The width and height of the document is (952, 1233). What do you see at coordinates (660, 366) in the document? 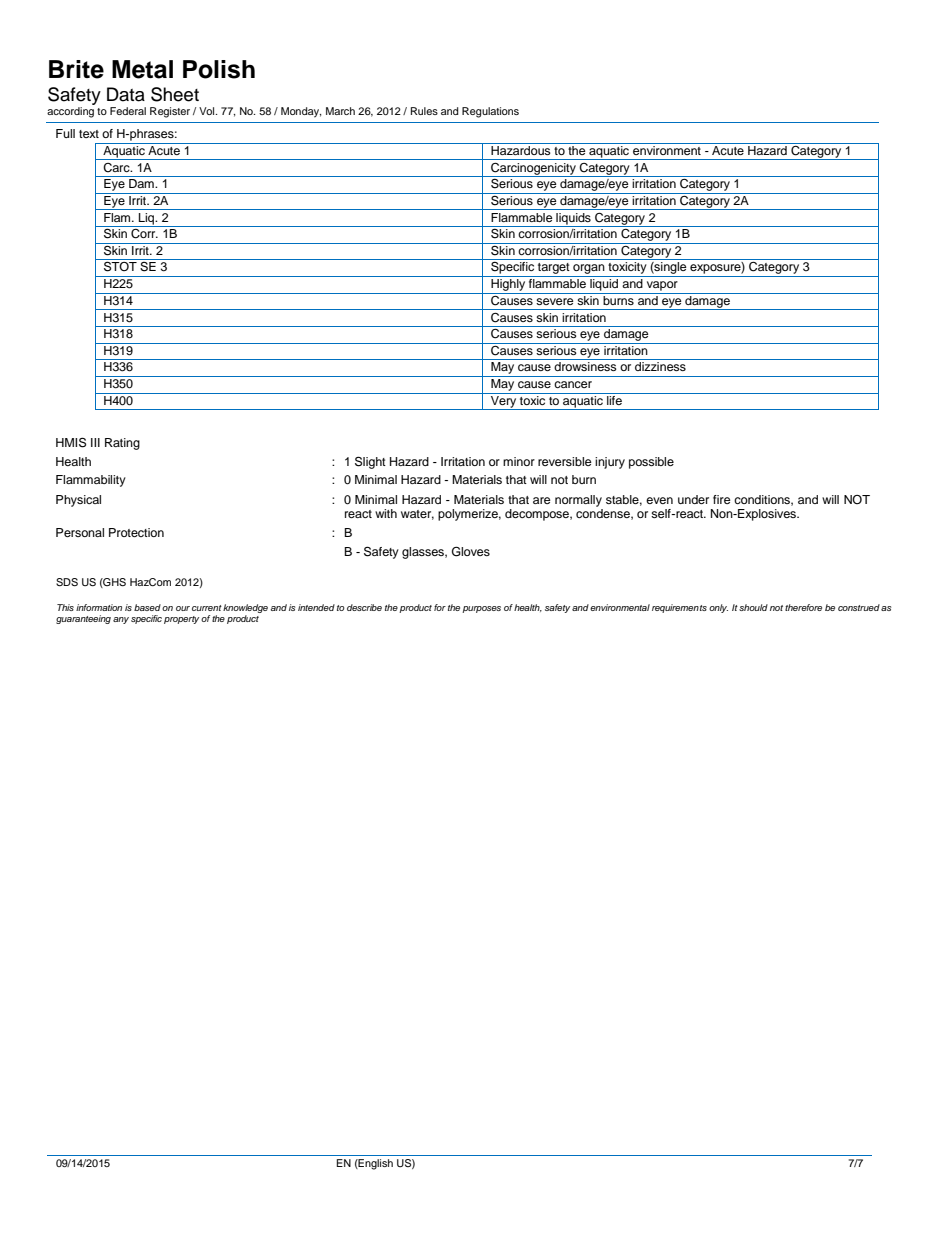
I see `dizziness` at bounding box center [660, 366].
